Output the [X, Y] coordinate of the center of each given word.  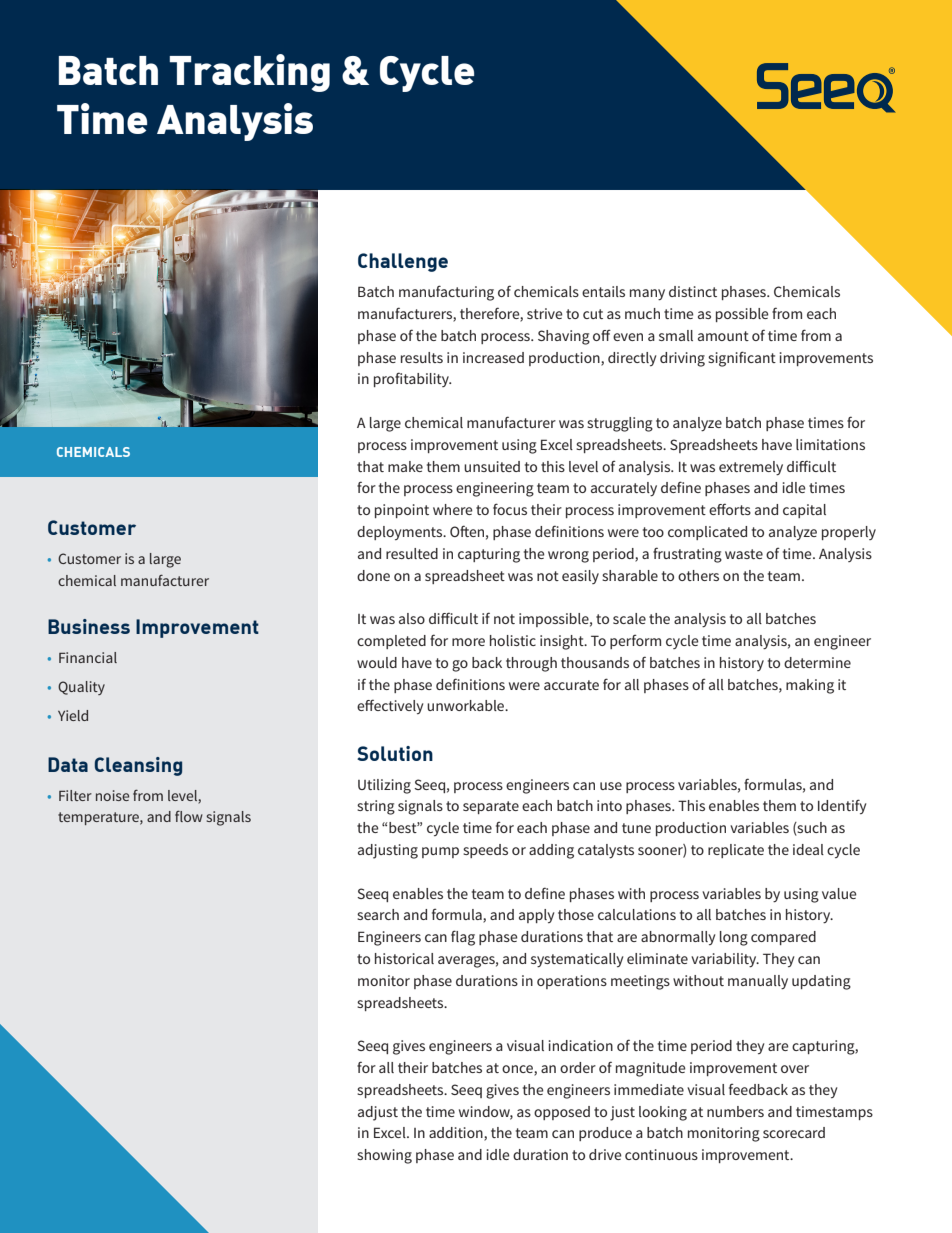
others [698, 575]
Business [89, 626]
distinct [693, 291]
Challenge [403, 262]
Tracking [249, 73]
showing [384, 1156]
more [468, 642]
